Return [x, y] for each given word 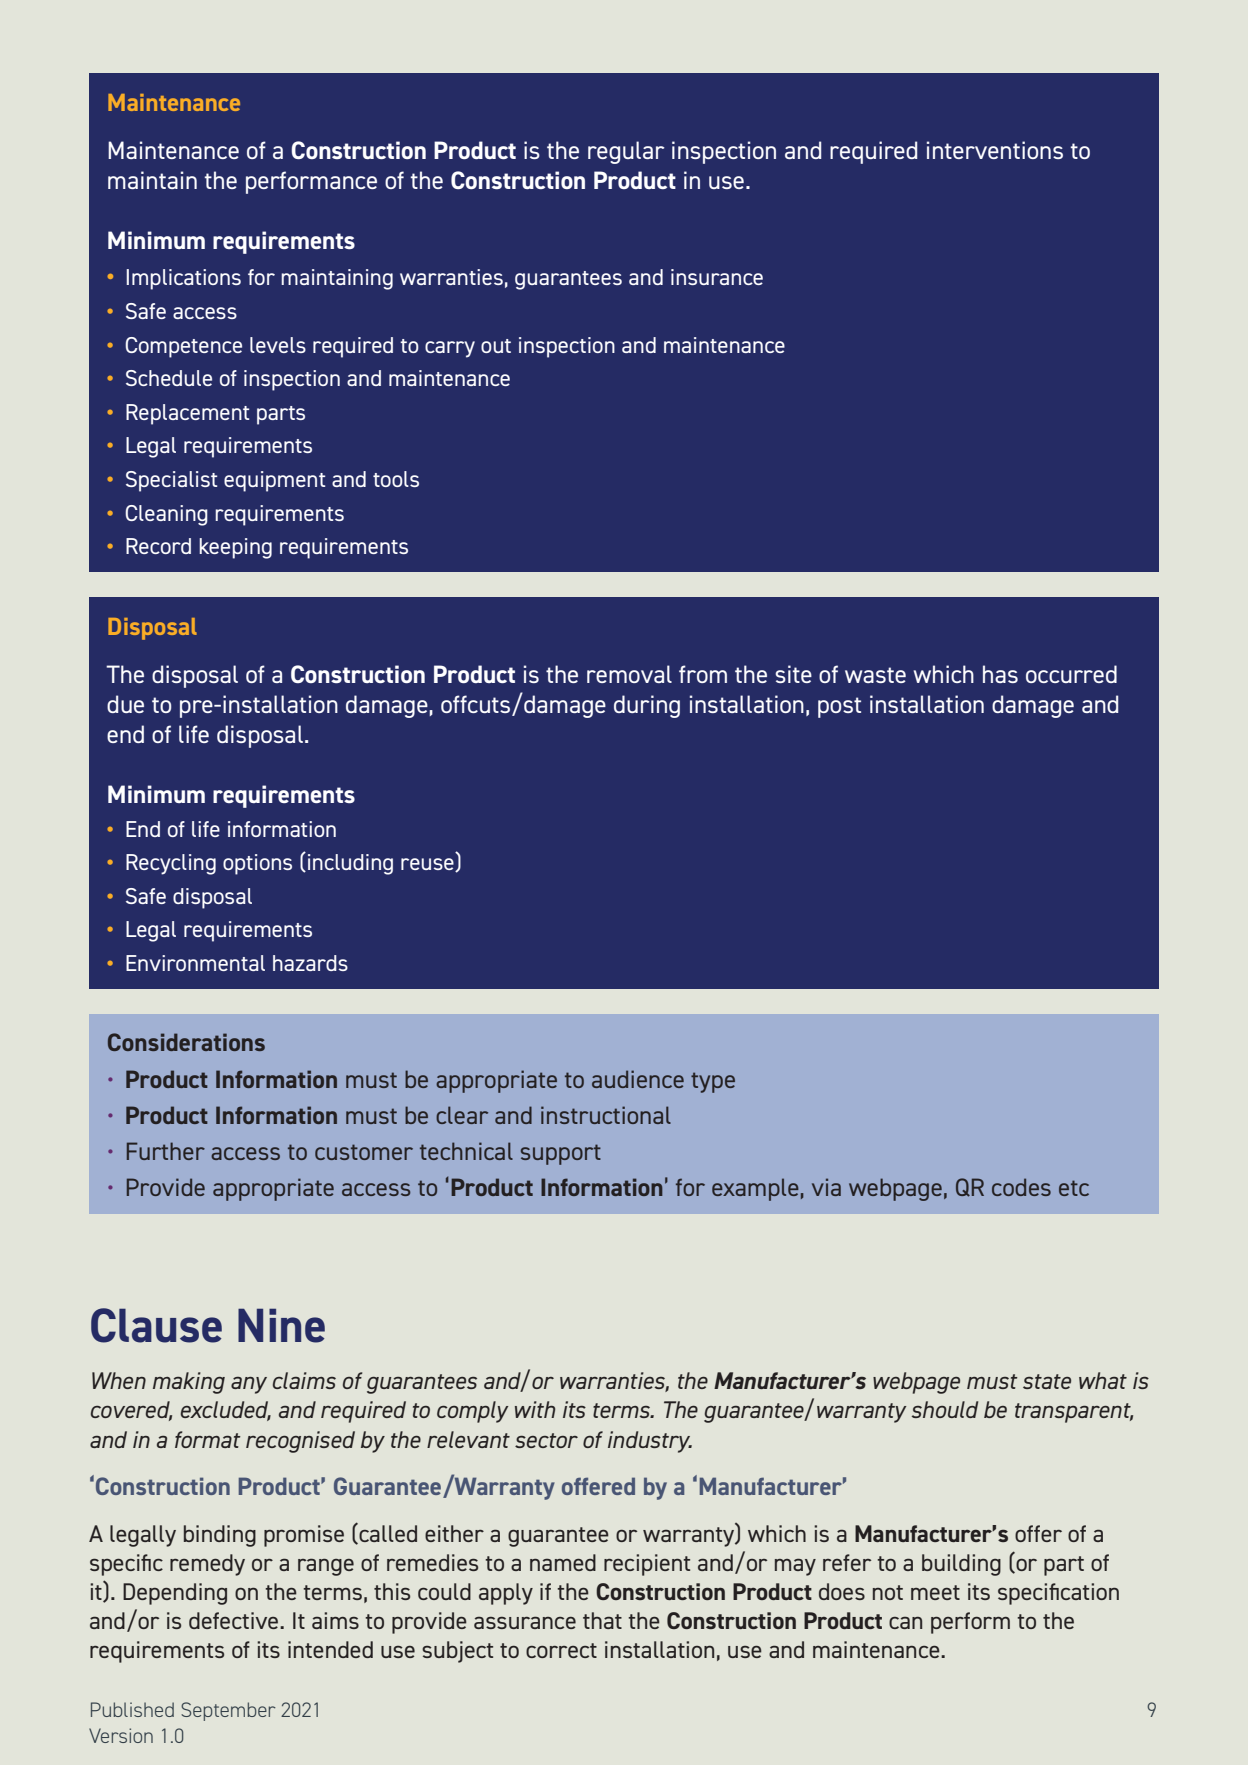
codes [1021, 1187]
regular [626, 152]
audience [638, 1079]
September [228, 1711]
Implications [184, 279]
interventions [995, 150]
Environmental [195, 963]
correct [561, 1650]
